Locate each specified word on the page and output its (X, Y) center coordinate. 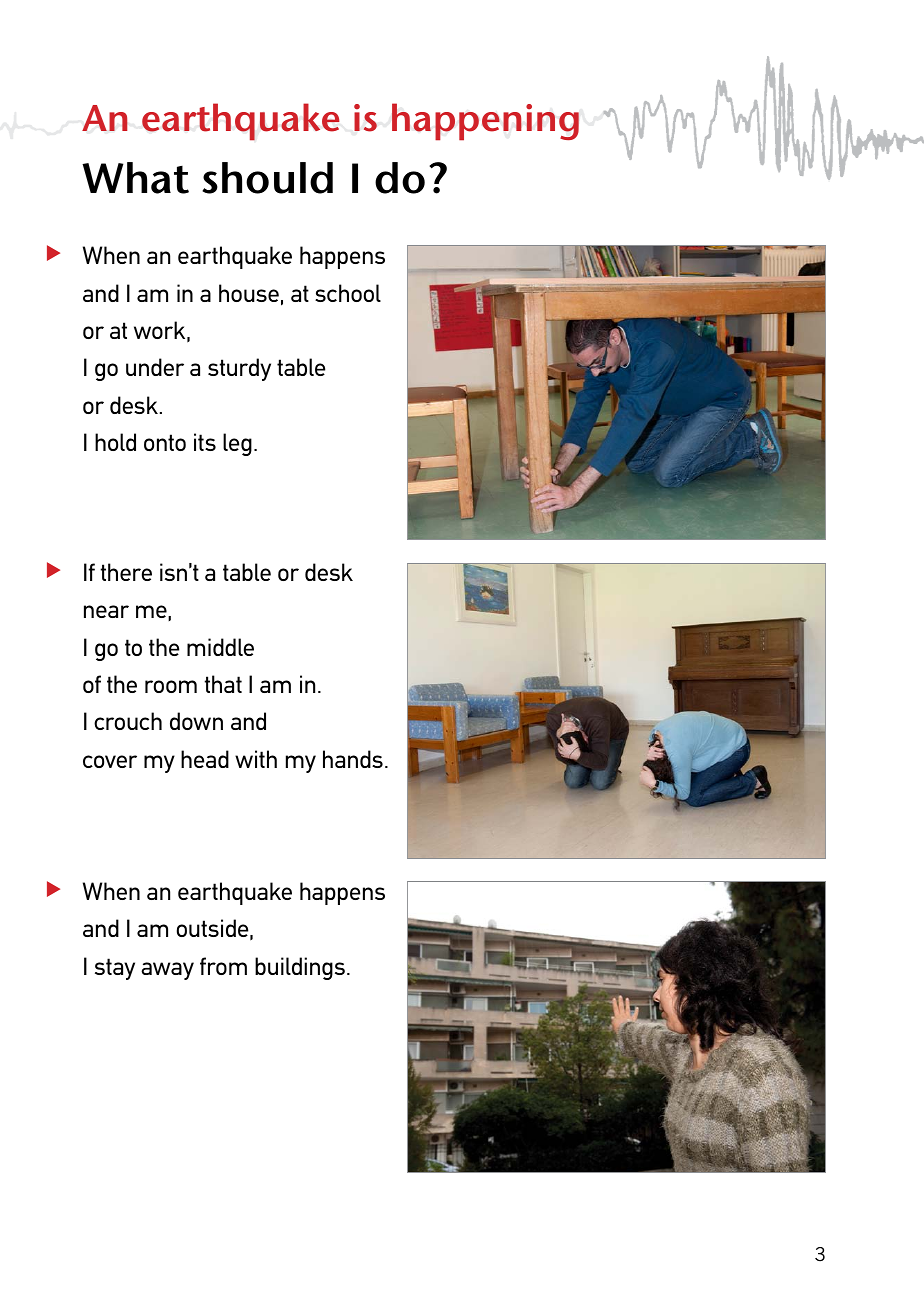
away (167, 971)
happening (485, 122)
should (267, 178)
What (135, 178)
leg (237, 444)
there (126, 572)
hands (353, 759)
